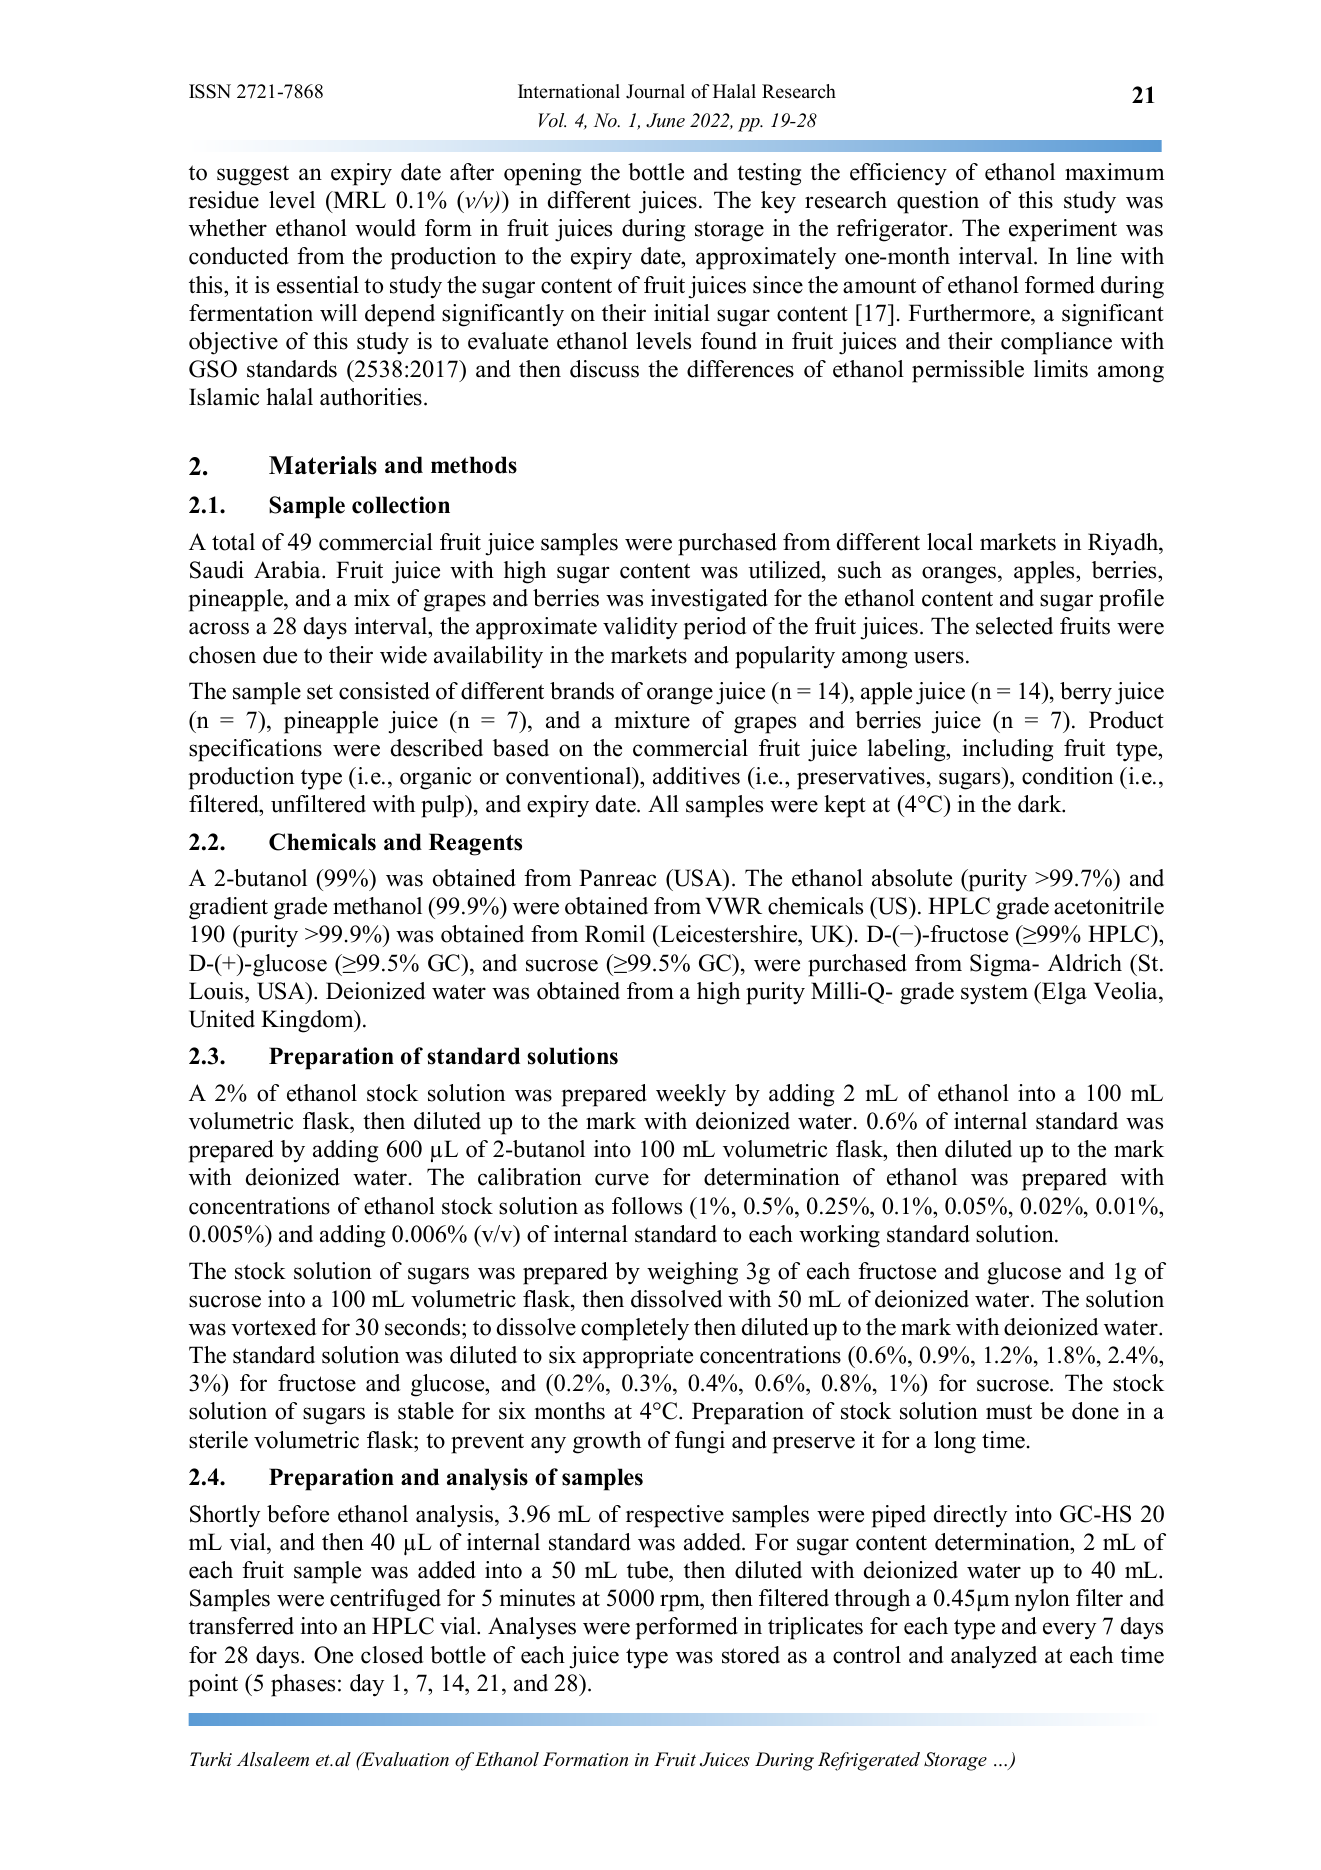 The height and width of the image is (1870, 1321). What do you see at coordinates (422, 1327) in the image?
I see `seconds` at bounding box center [422, 1327].
